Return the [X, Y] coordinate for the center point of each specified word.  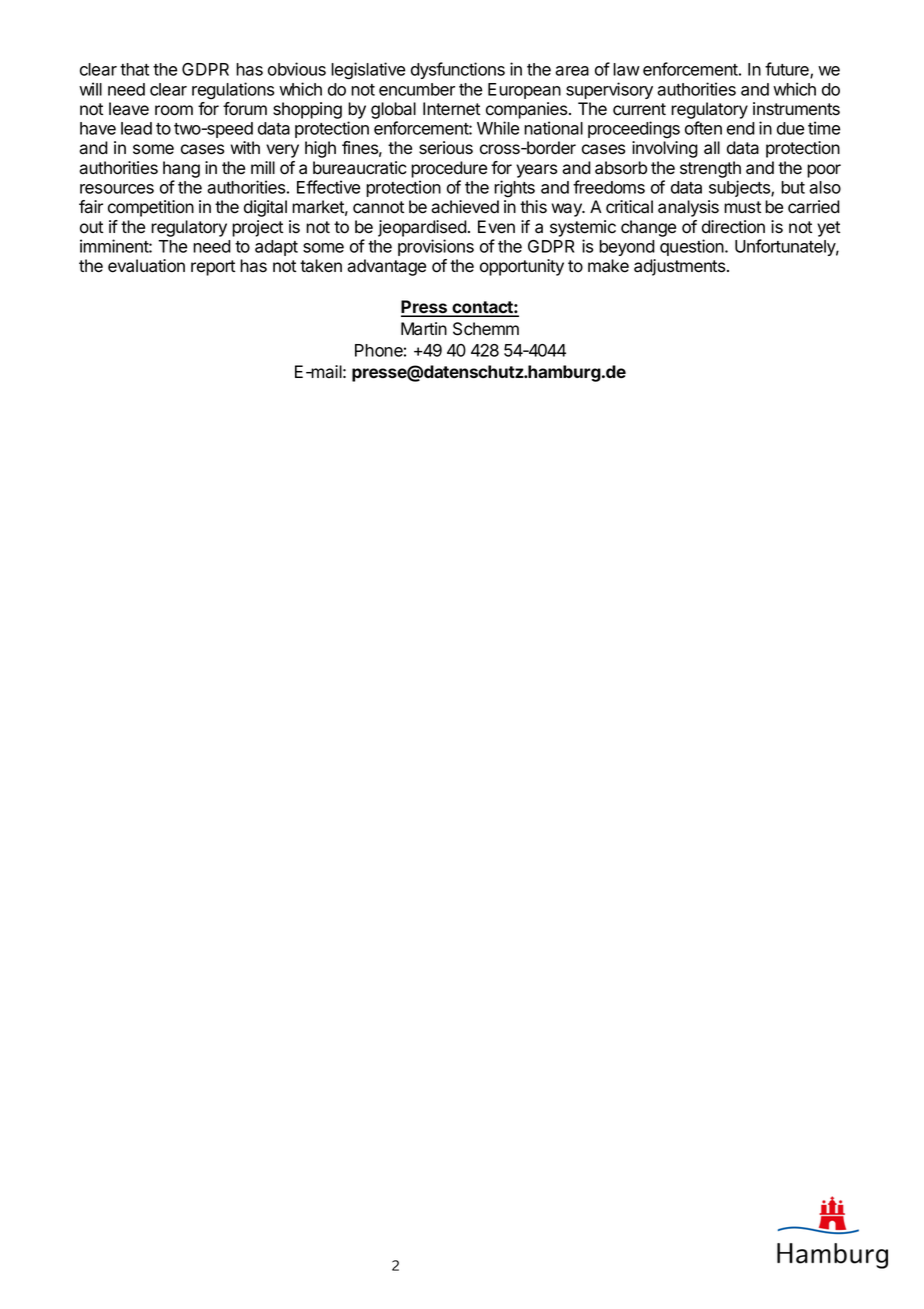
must [742, 207]
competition [151, 208]
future [788, 70]
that [134, 69]
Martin [424, 329]
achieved [465, 207]
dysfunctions [458, 70]
